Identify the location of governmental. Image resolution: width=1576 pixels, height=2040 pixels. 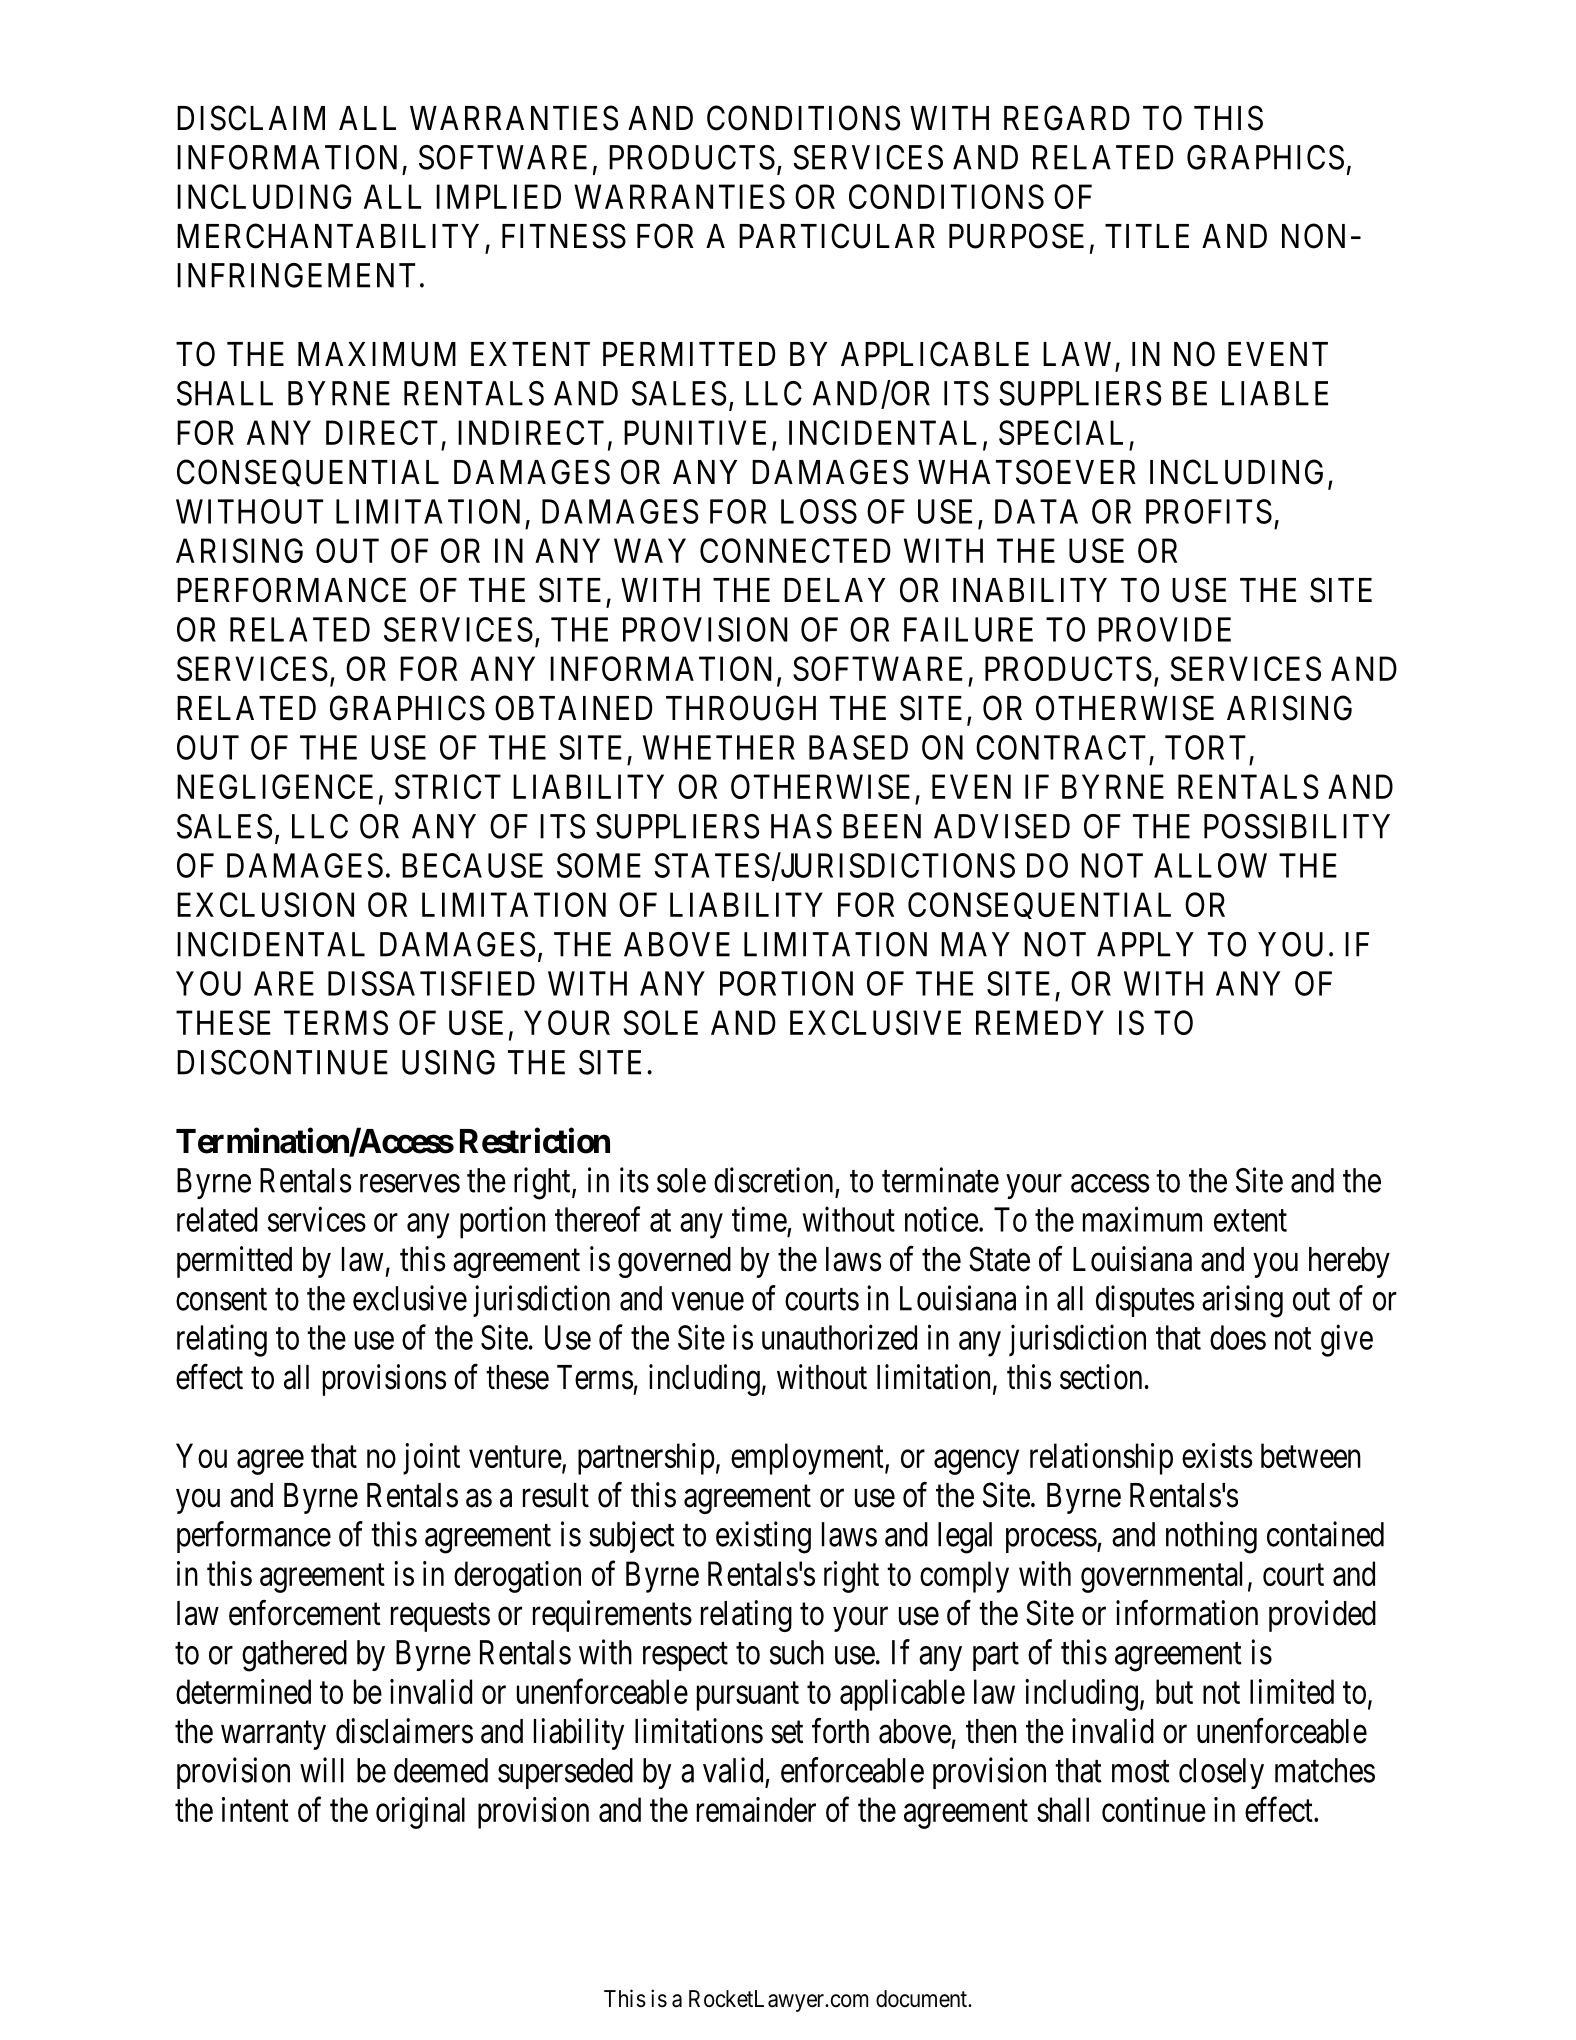
(1161, 1577).
